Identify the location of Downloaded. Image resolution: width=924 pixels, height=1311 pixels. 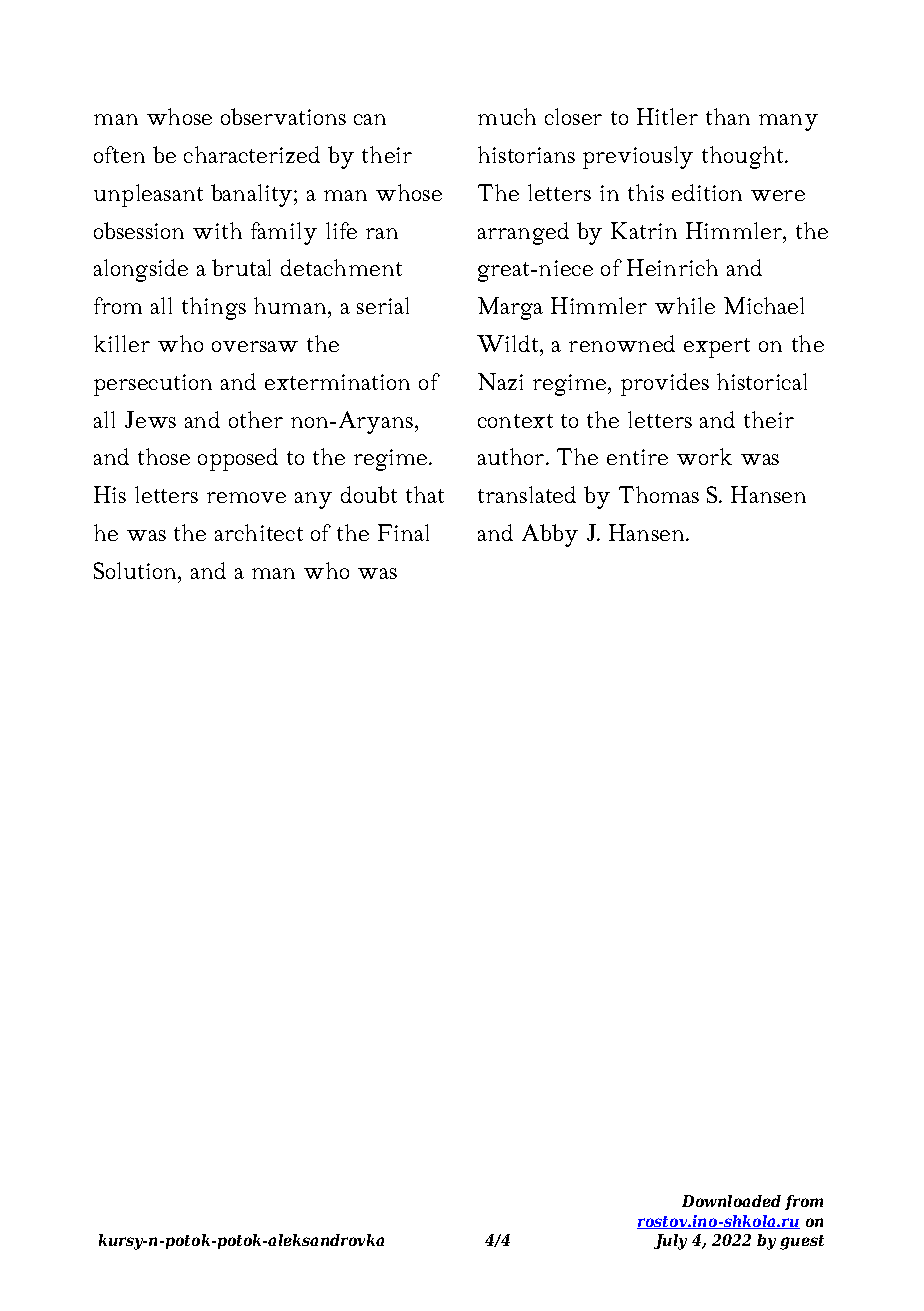
(731, 1201).
